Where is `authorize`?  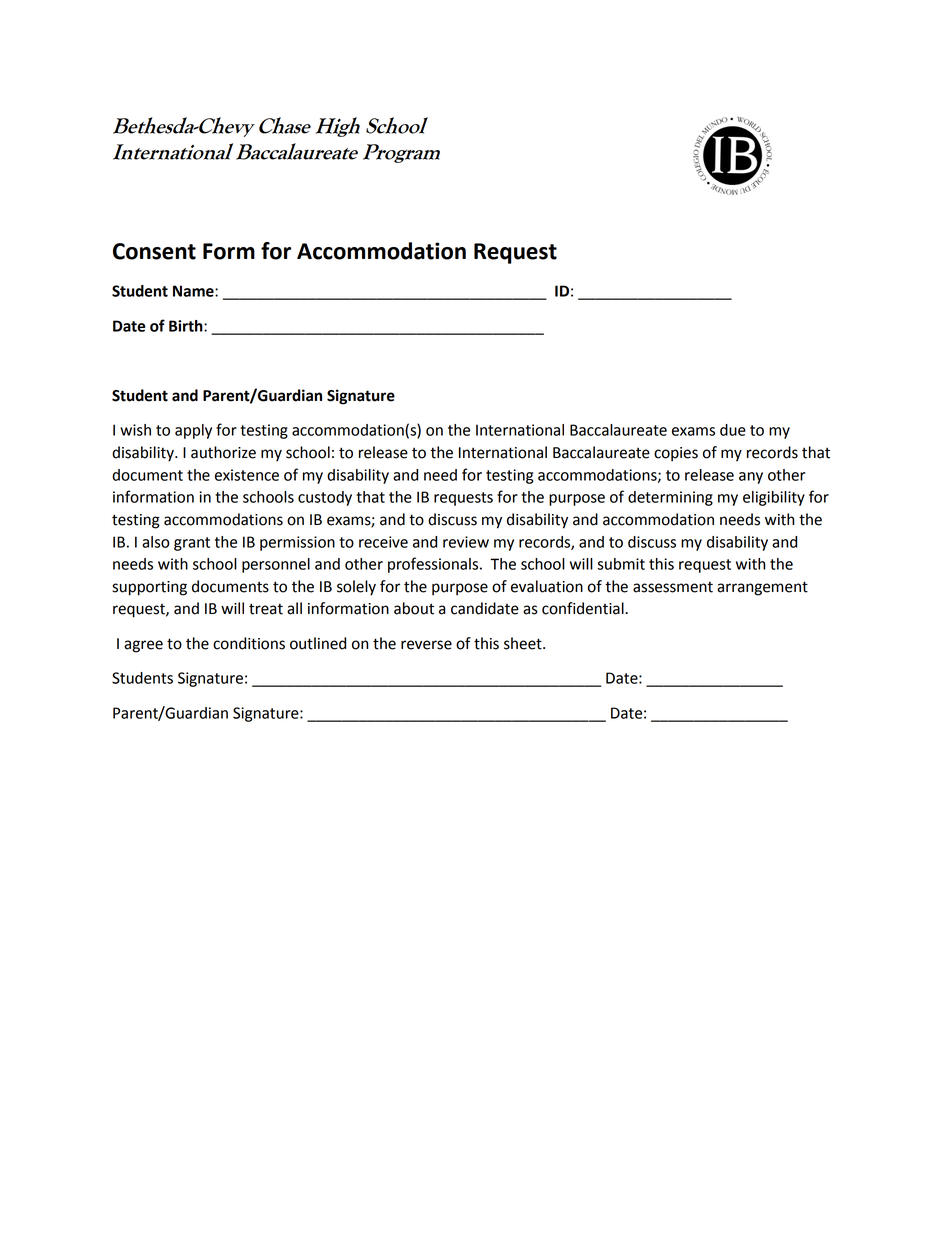
authorize is located at coordinates (223, 452).
